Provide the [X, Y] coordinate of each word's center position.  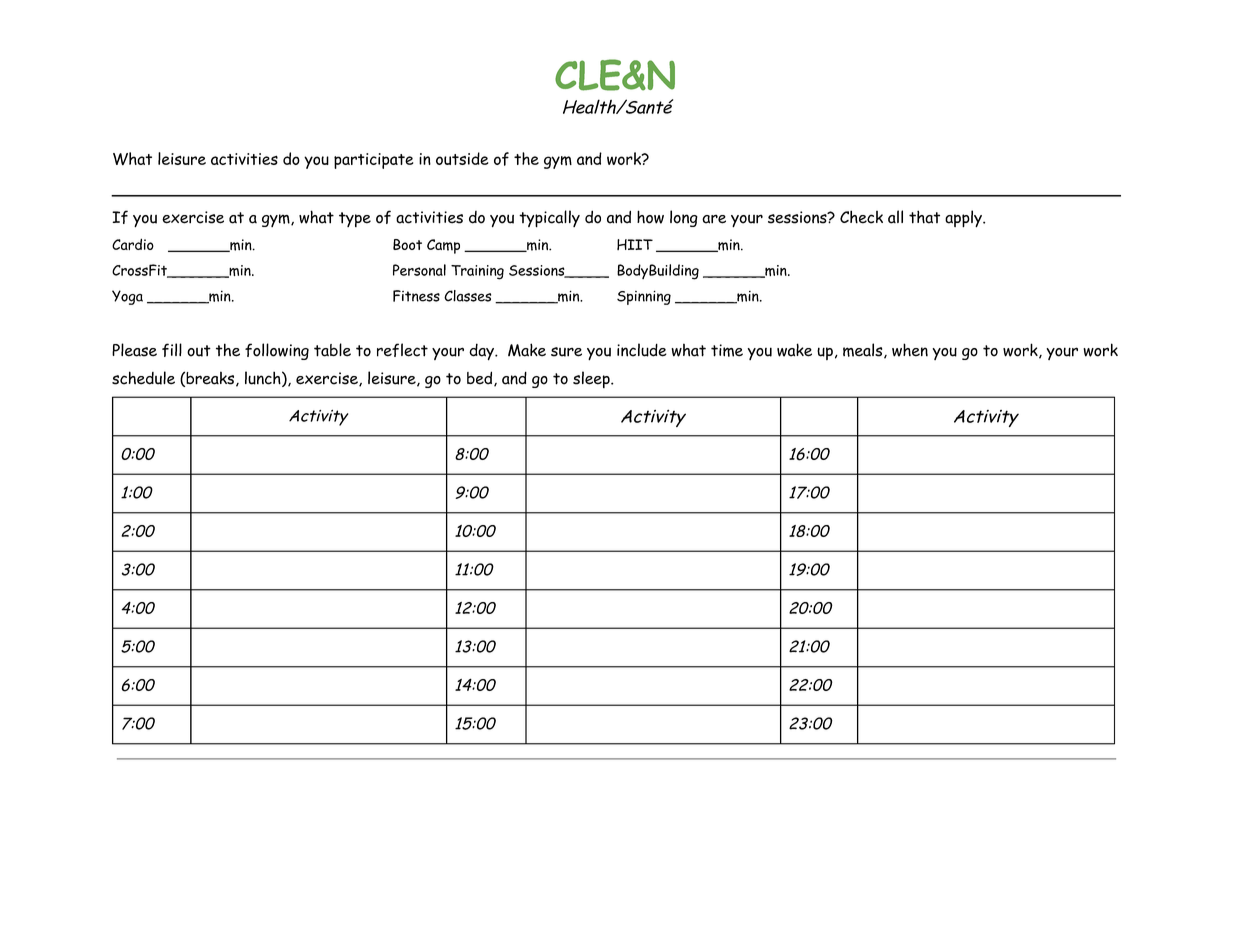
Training [477, 272]
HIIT [635, 244]
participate [373, 161]
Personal [419, 270]
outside [462, 158]
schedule [143, 378]
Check [861, 217]
